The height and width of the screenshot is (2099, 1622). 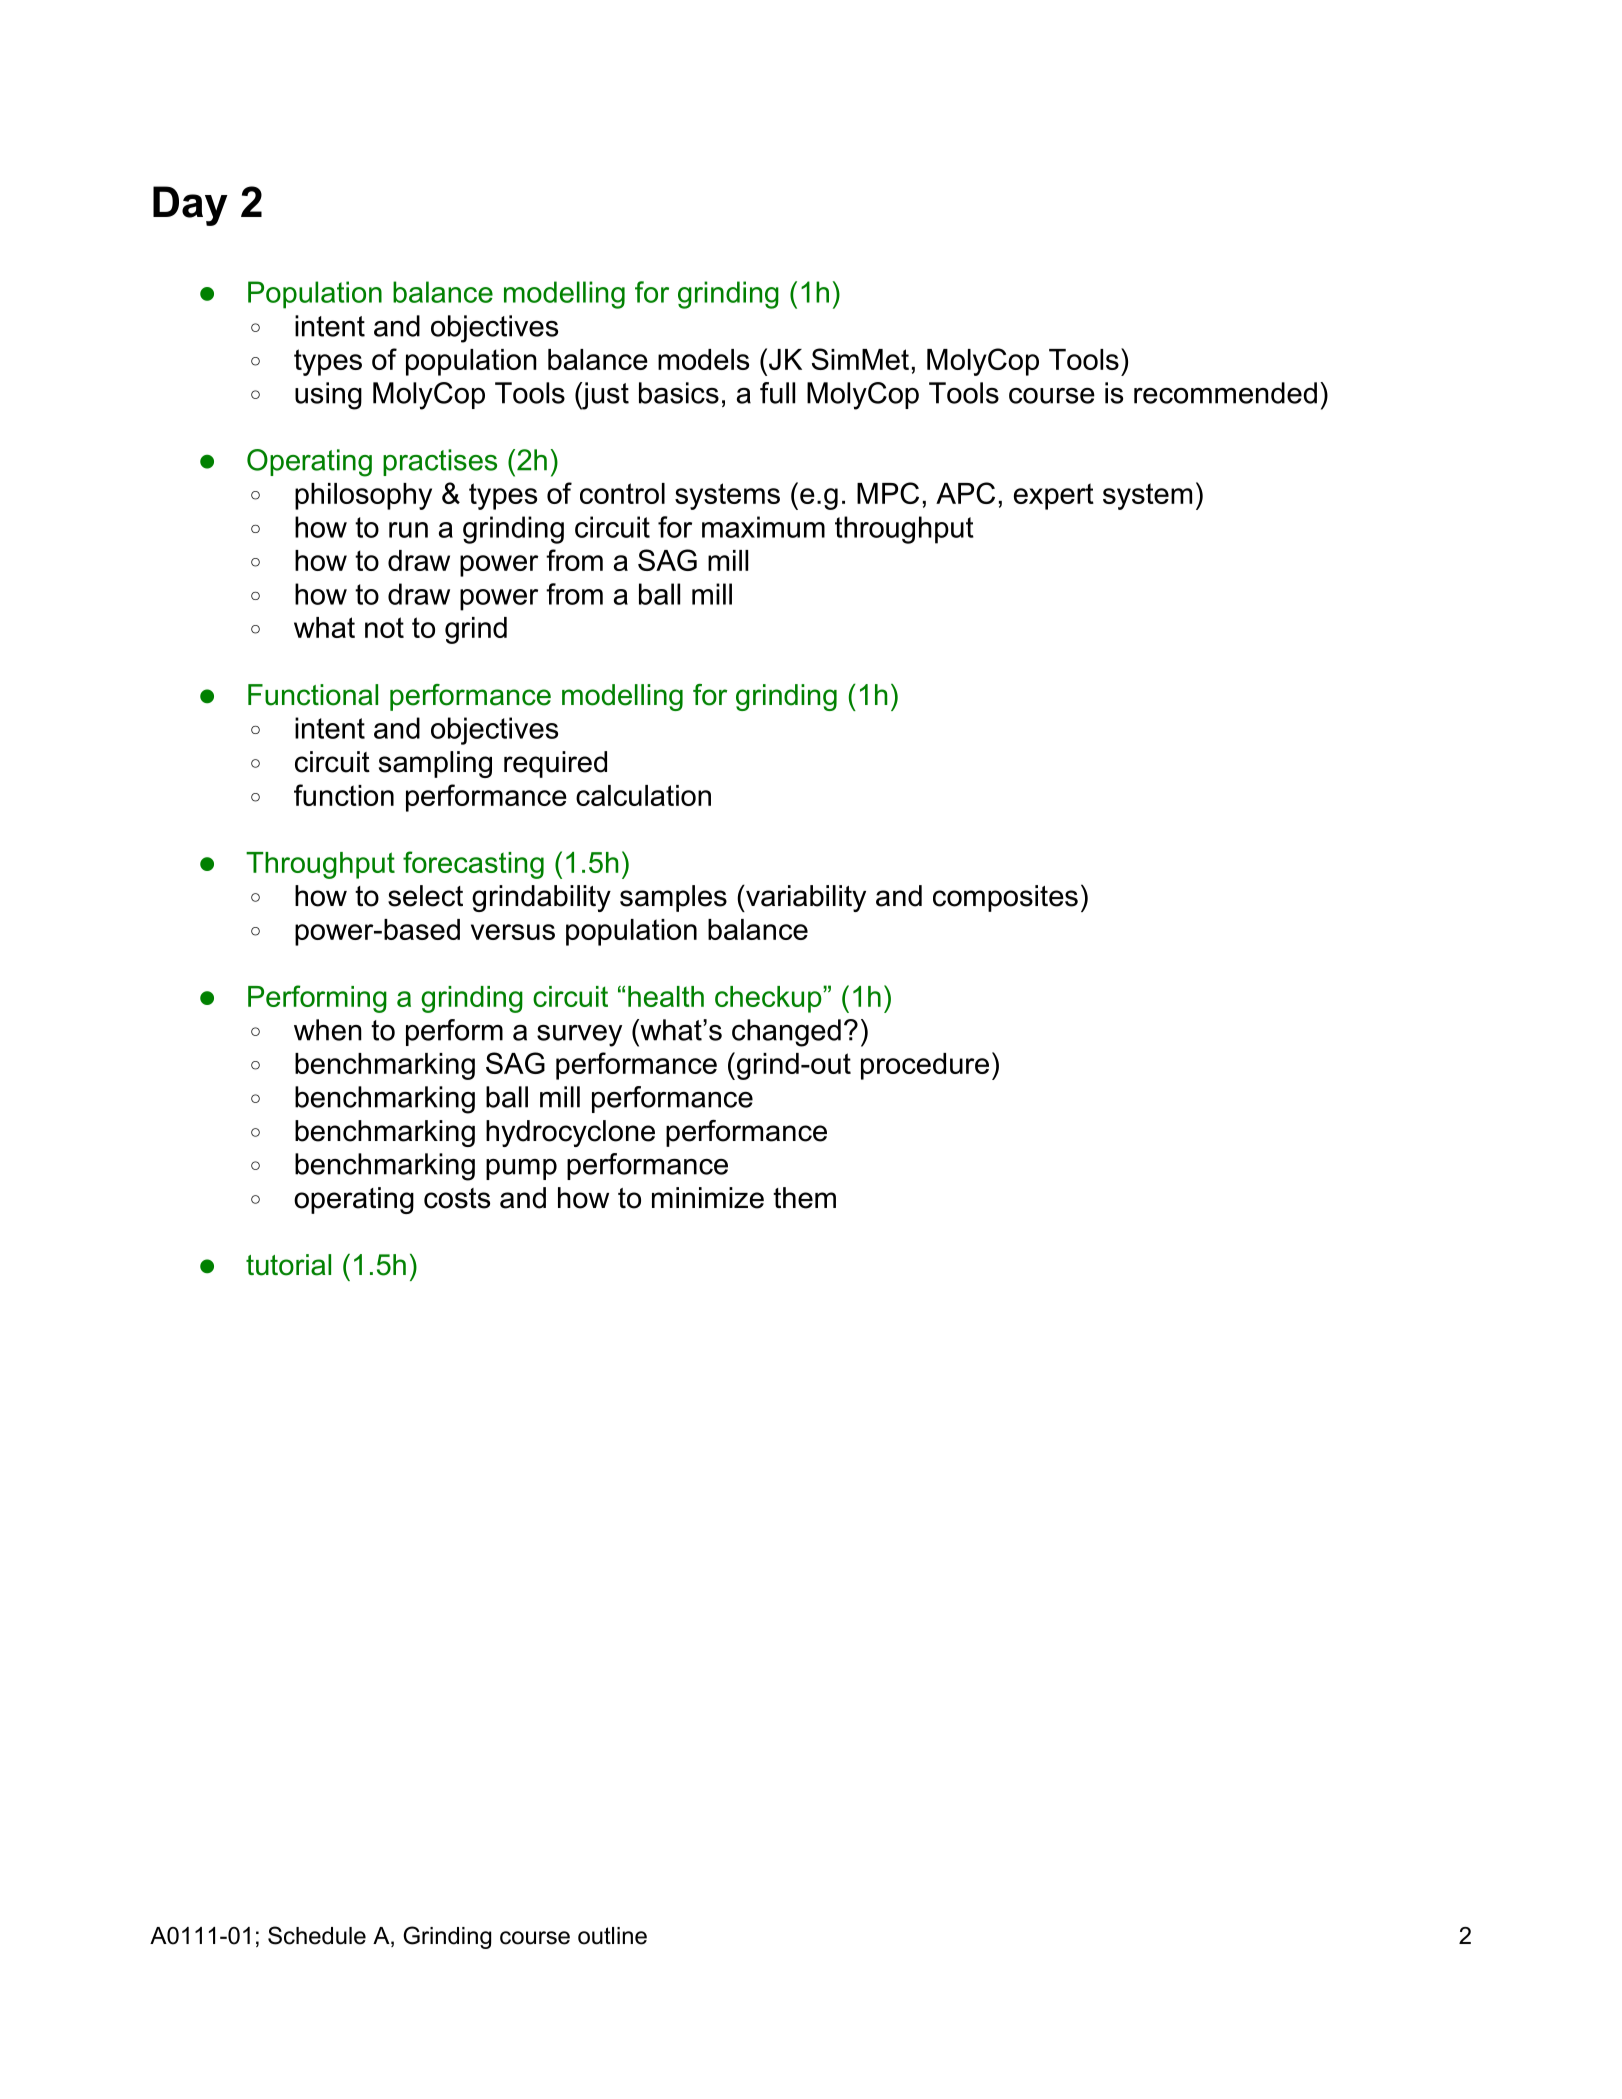 I want to click on minimize, so click(x=708, y=1198).
